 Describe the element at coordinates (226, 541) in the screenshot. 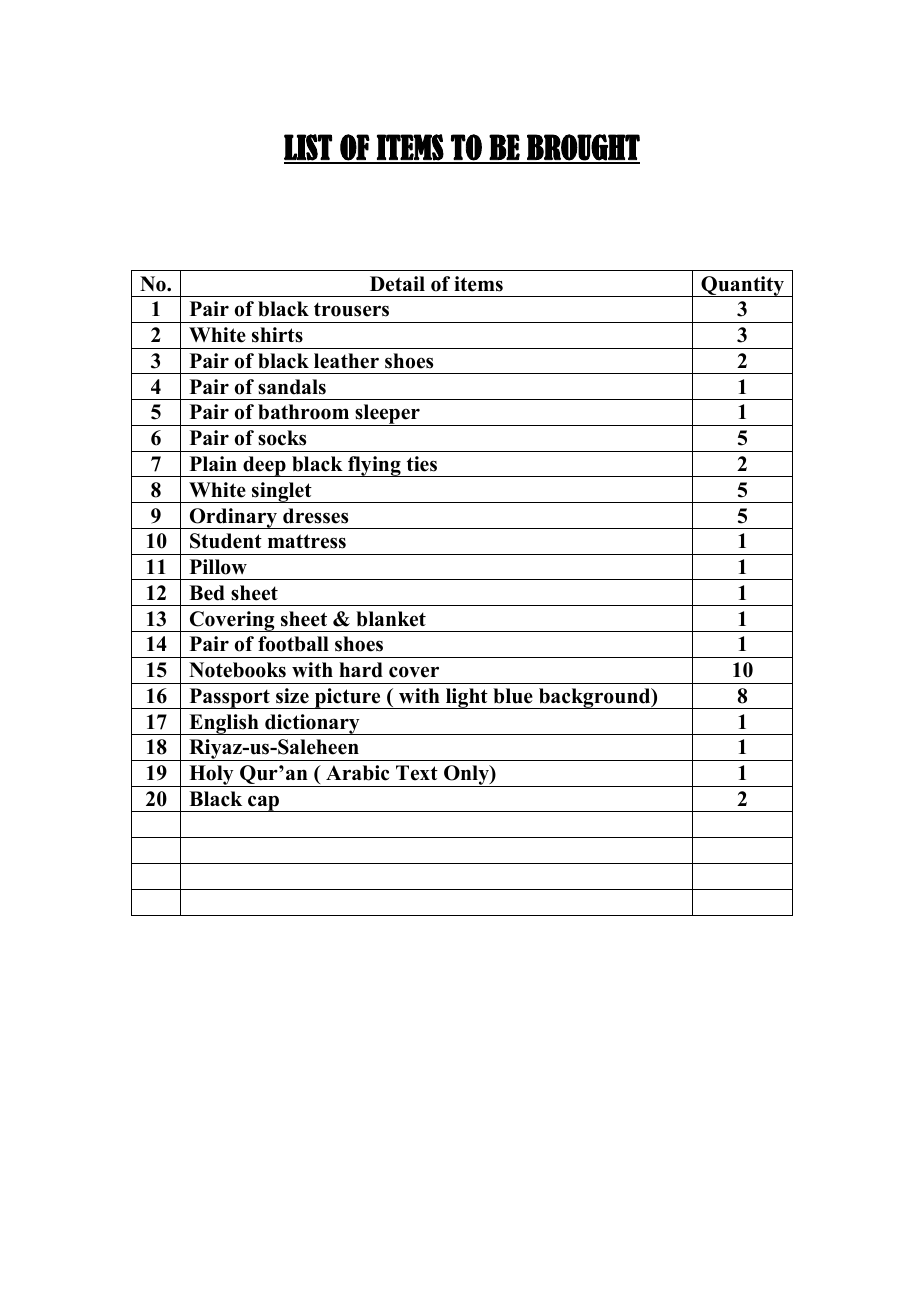

I see `Student` at that location.
